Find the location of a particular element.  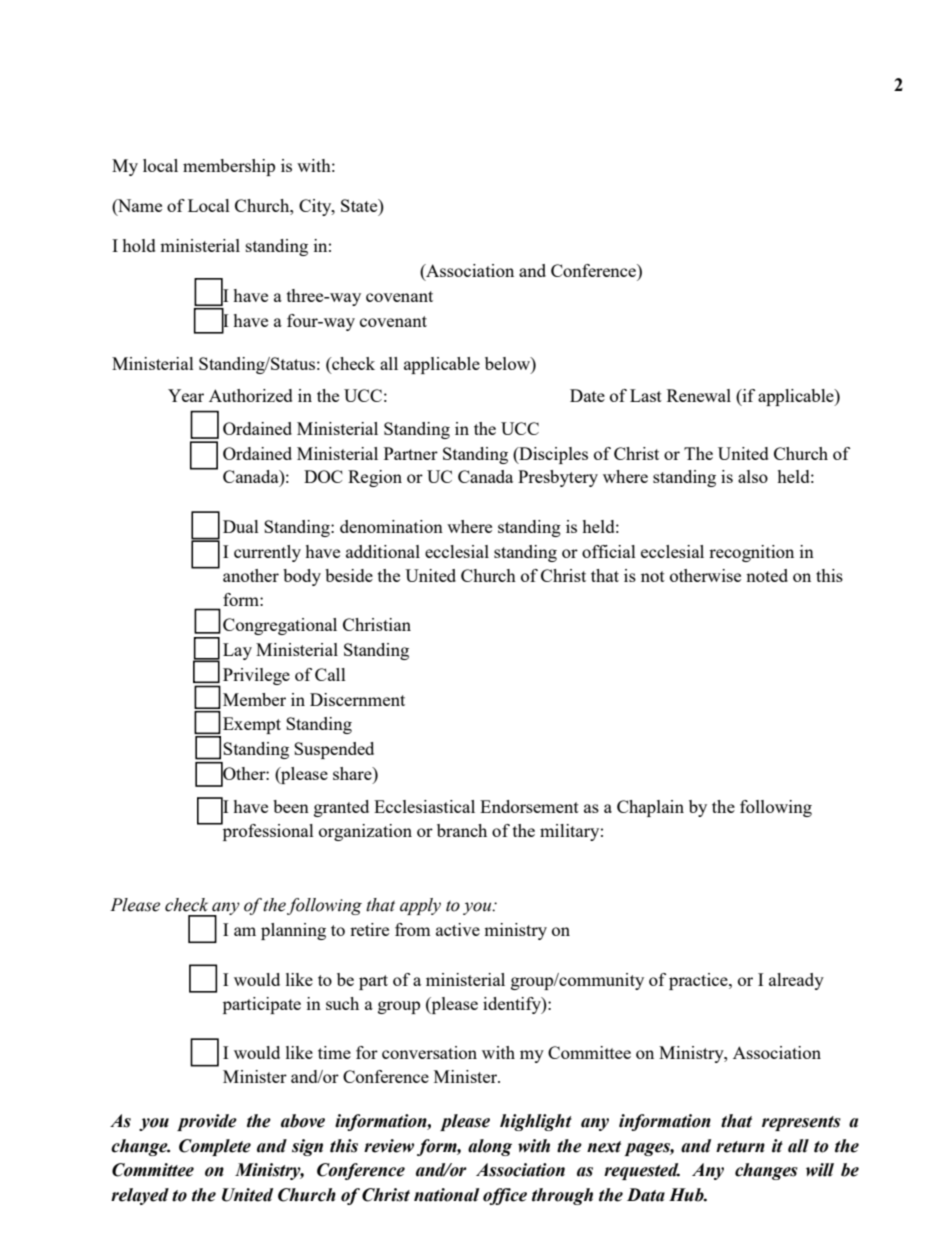

planning is located at coordinates (293, 931).
